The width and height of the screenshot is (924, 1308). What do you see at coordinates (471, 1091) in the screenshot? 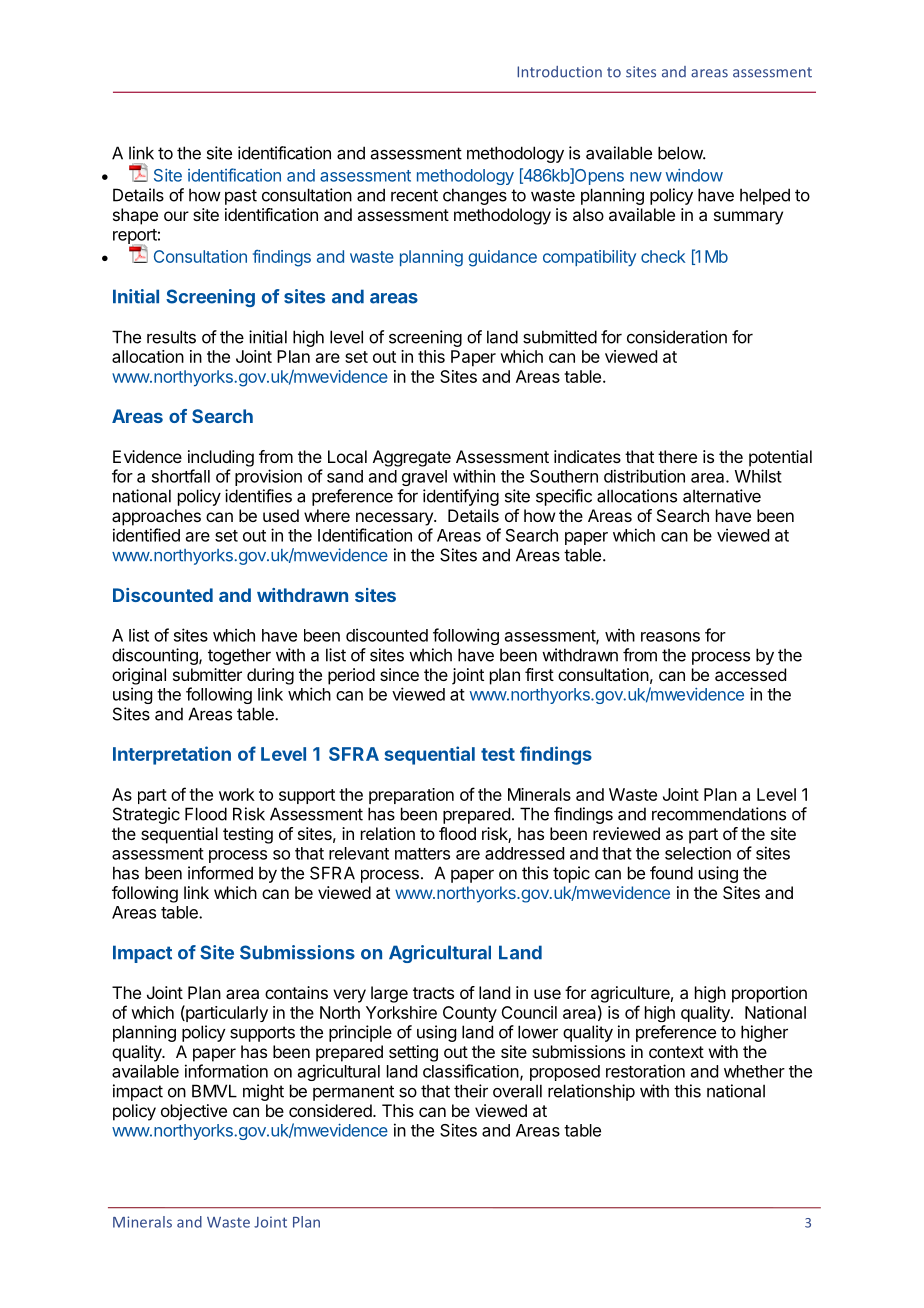
I see `their` at bounding box center [471, 1091].
